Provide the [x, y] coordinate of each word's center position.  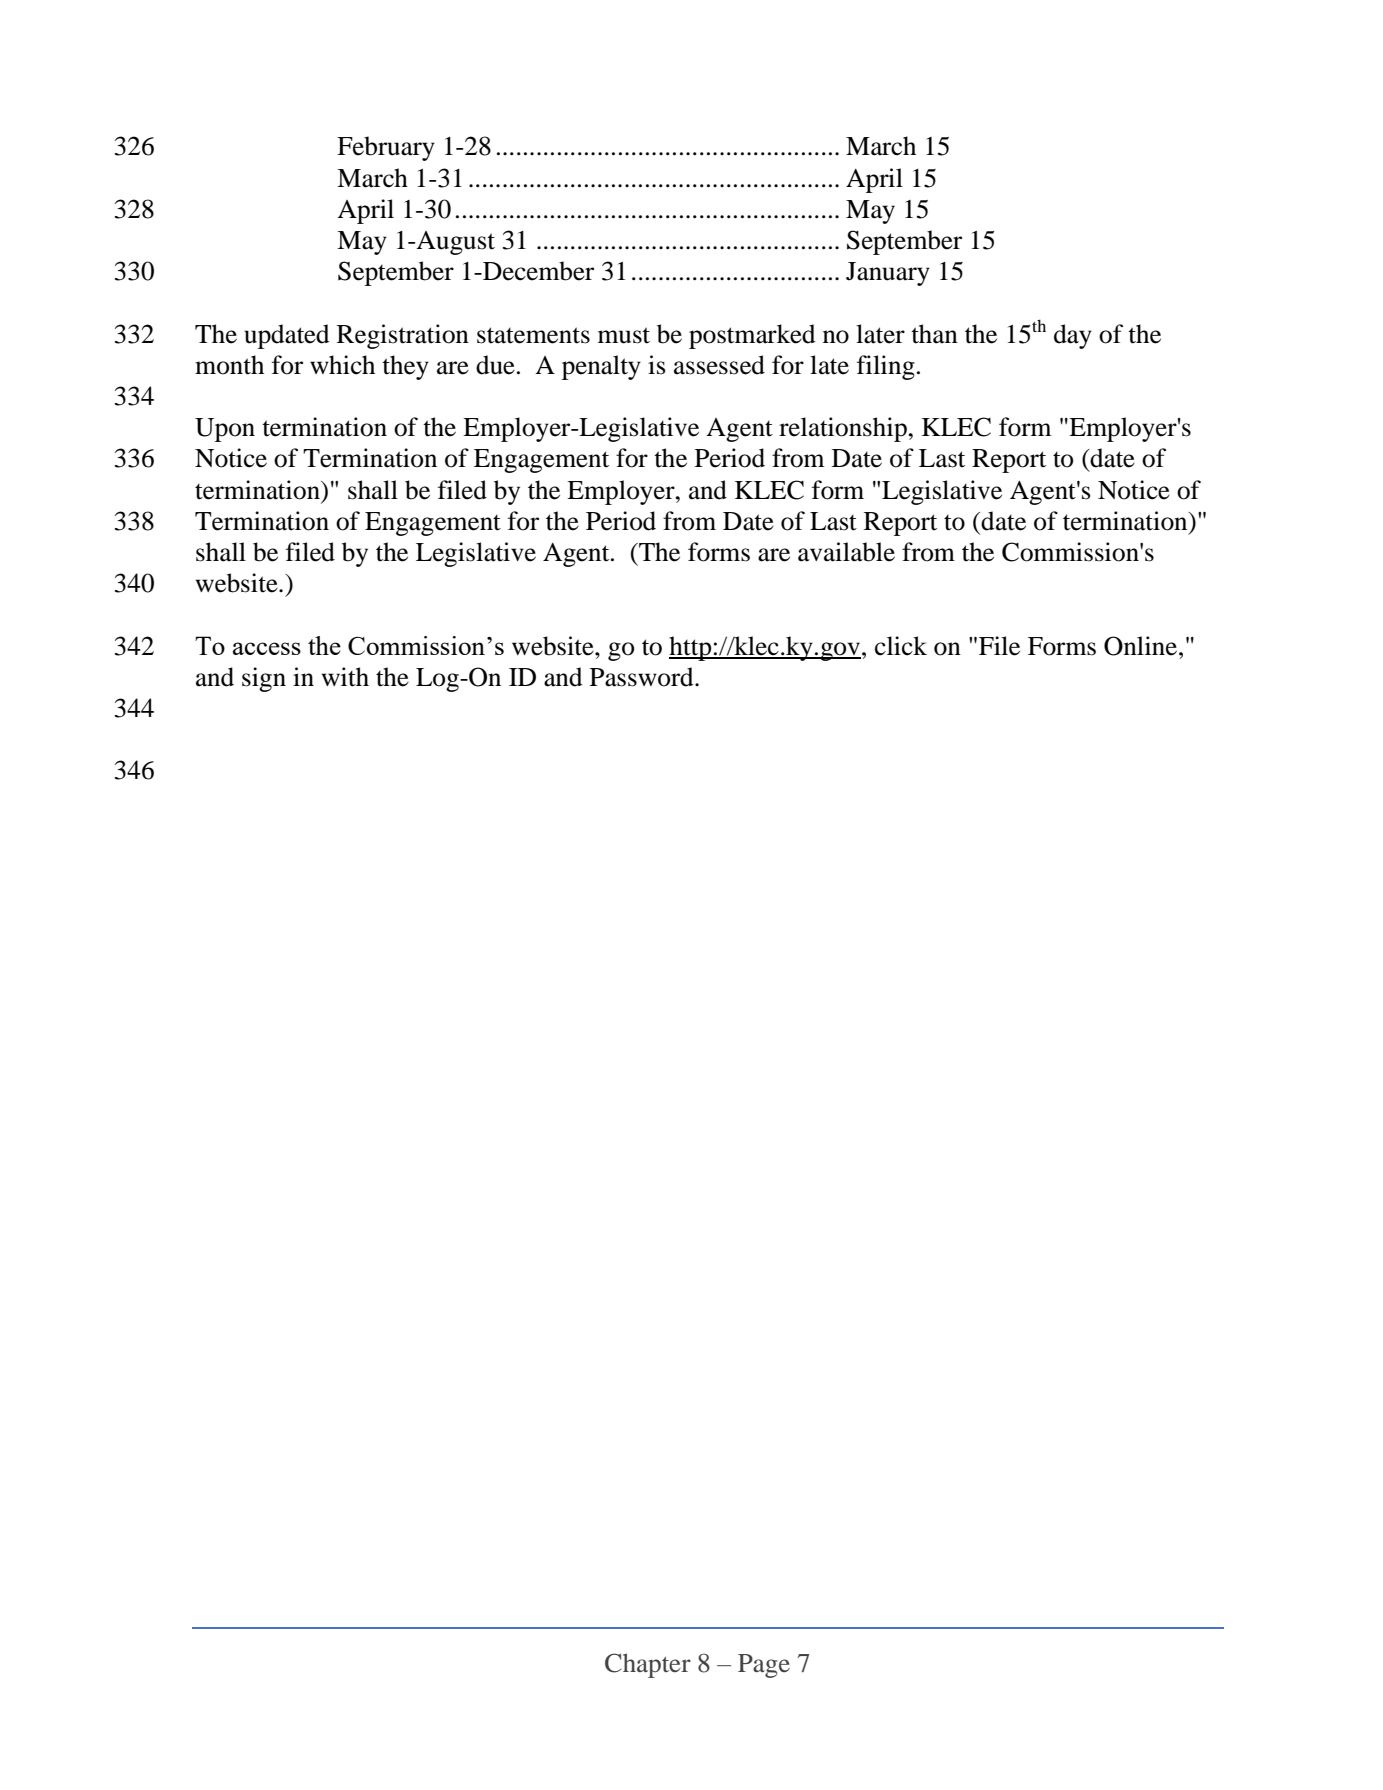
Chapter [648, 1665]
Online [1142, 646]
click [901, 646]
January [888, 274]
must [624, 335]
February [386, 148]
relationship [844, 429]
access [267, 648]
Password [643, 677]
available [846, 552]
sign [264, 679]
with [345, 677]
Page [764, 1666]
